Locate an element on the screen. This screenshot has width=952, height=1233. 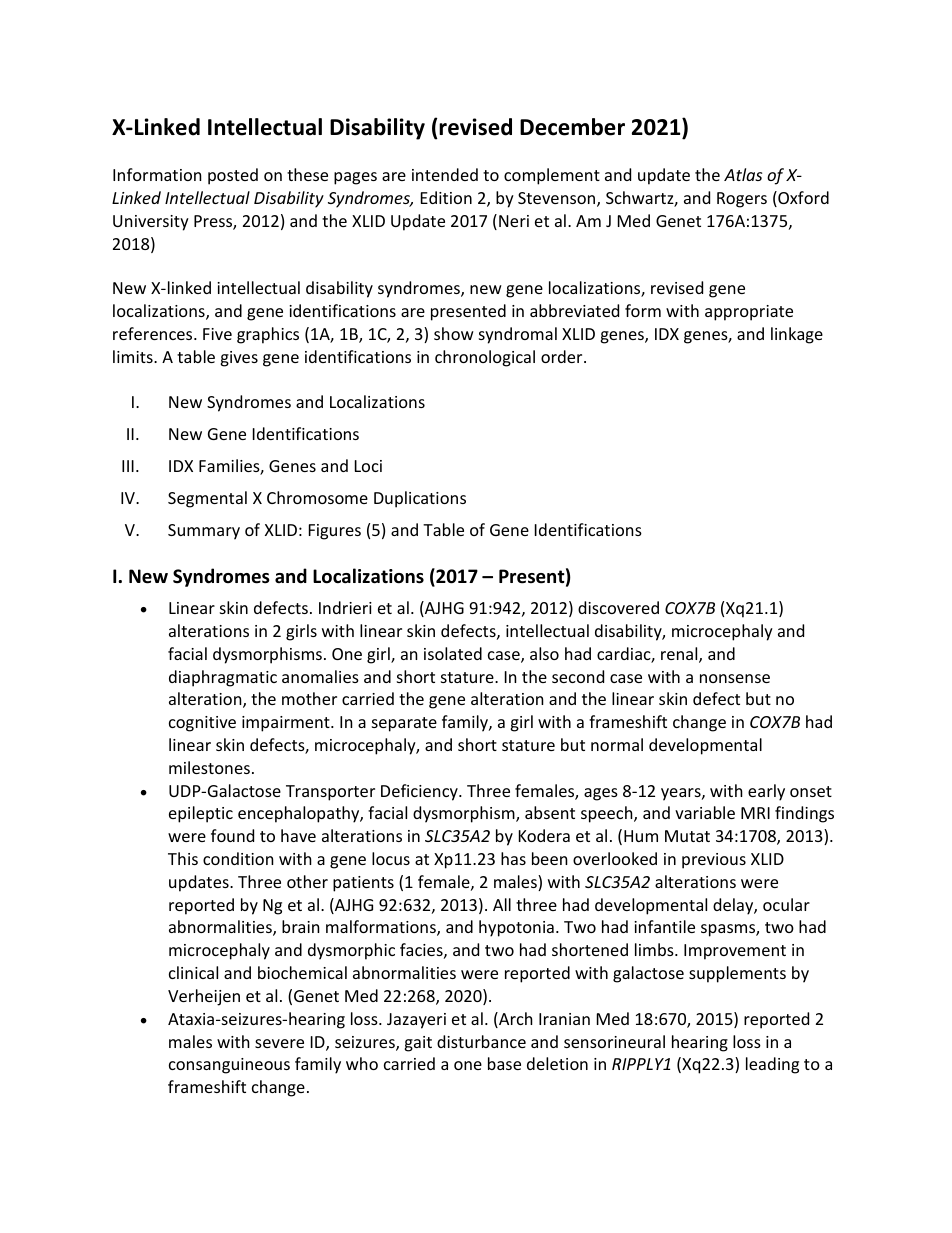
severe is located at coordinates (279, 1043).
